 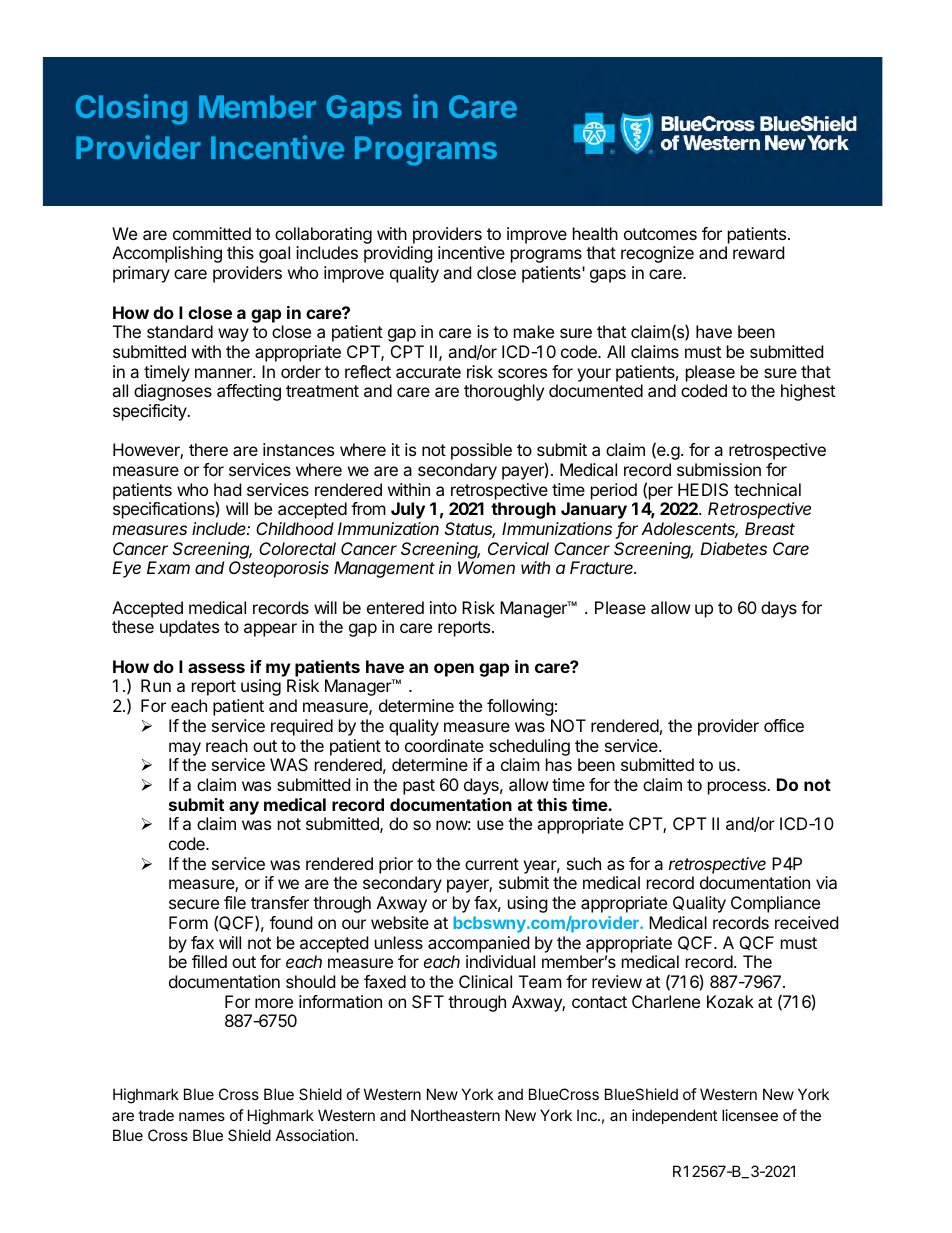 I want to click on outcomes, so click(x=660, y=234).
